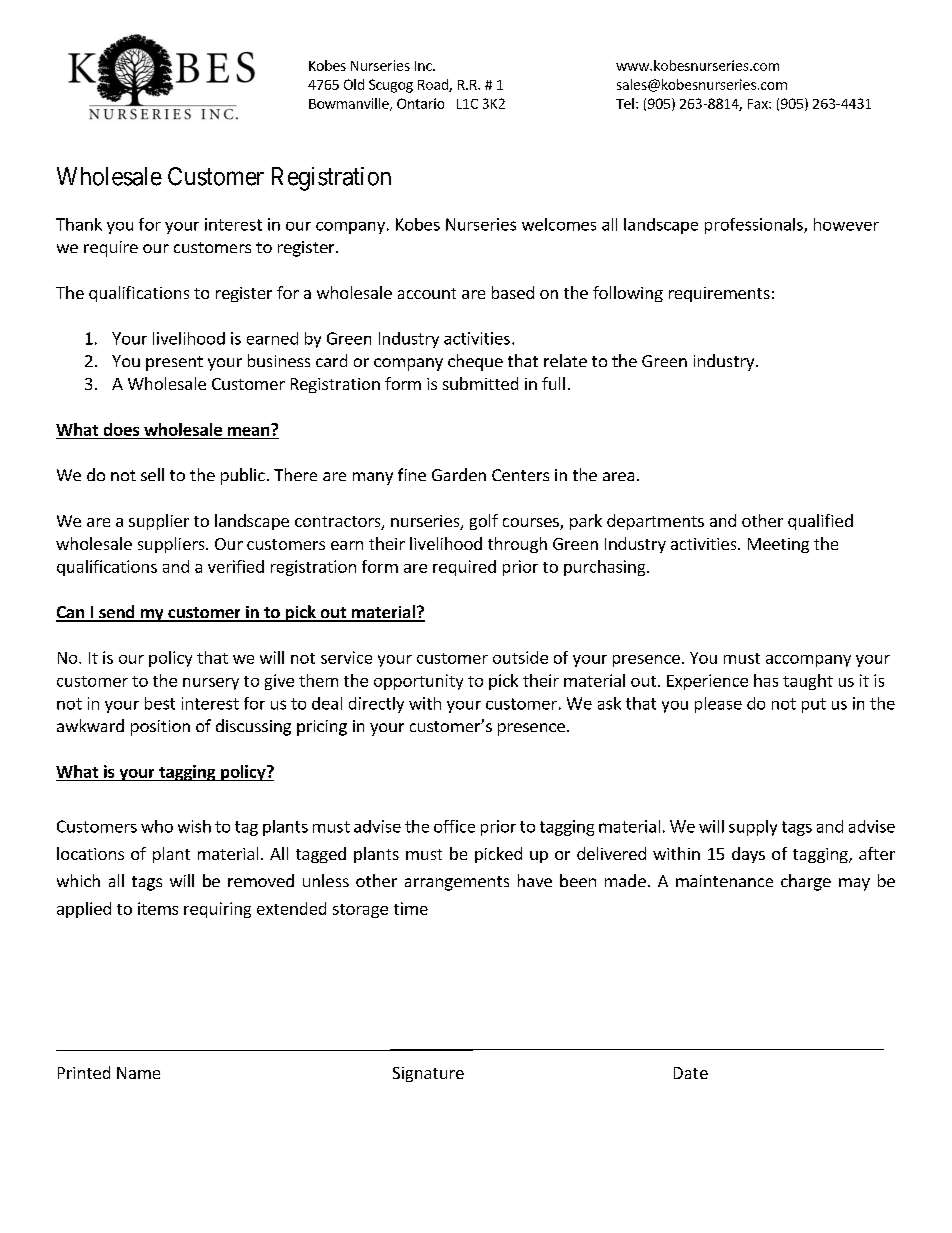  What do you see at coordinates (814, 705) in the screenshot?
I see `put` at bounding box center [814, 705].
